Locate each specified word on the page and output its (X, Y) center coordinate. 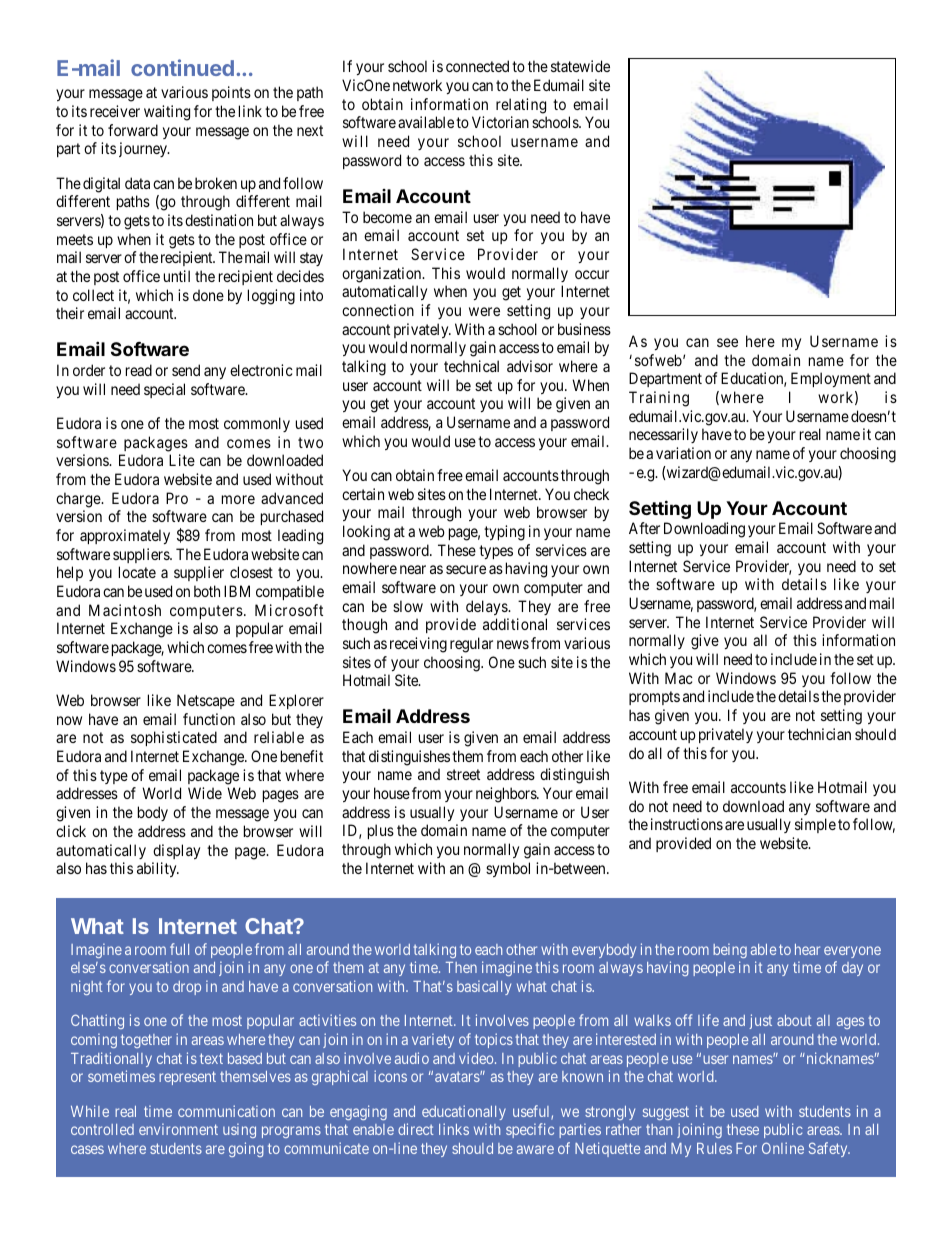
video (477, 1058)
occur (592, 274)
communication (226, 1111)
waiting (167, 113)
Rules (714, 1148)
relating (521, 106)
